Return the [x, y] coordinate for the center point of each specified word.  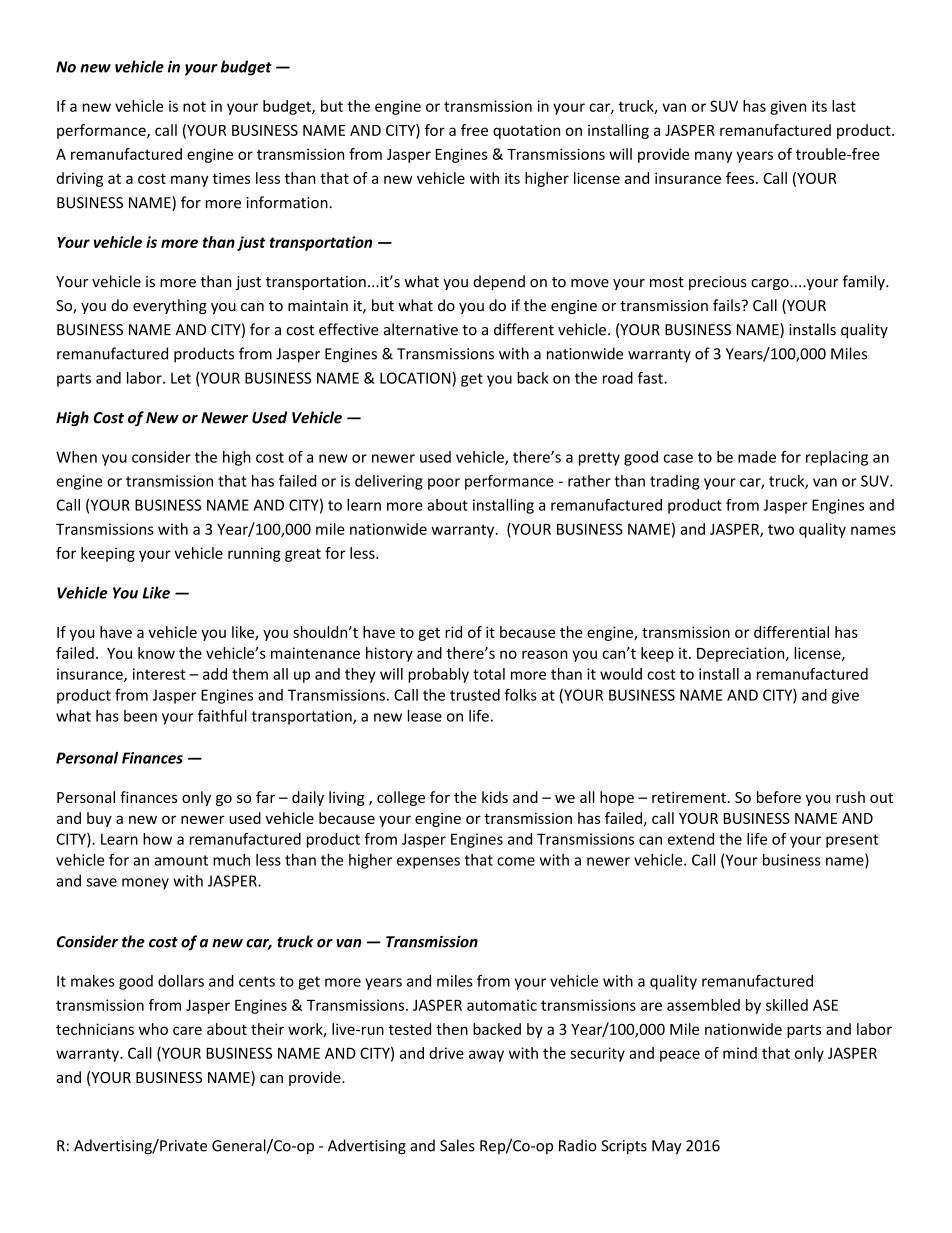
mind [740, 1053]
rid [453, 632]
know [156, 653]
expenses [428, 863]
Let [181, 378]
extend [691, 839]
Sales [457, 1145]
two [781, 529]
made [757, 457]
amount [181, 860]
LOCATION [415, 378]
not [194, 106]
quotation [526, 131]
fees [740, 178]
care [187, 1030]
